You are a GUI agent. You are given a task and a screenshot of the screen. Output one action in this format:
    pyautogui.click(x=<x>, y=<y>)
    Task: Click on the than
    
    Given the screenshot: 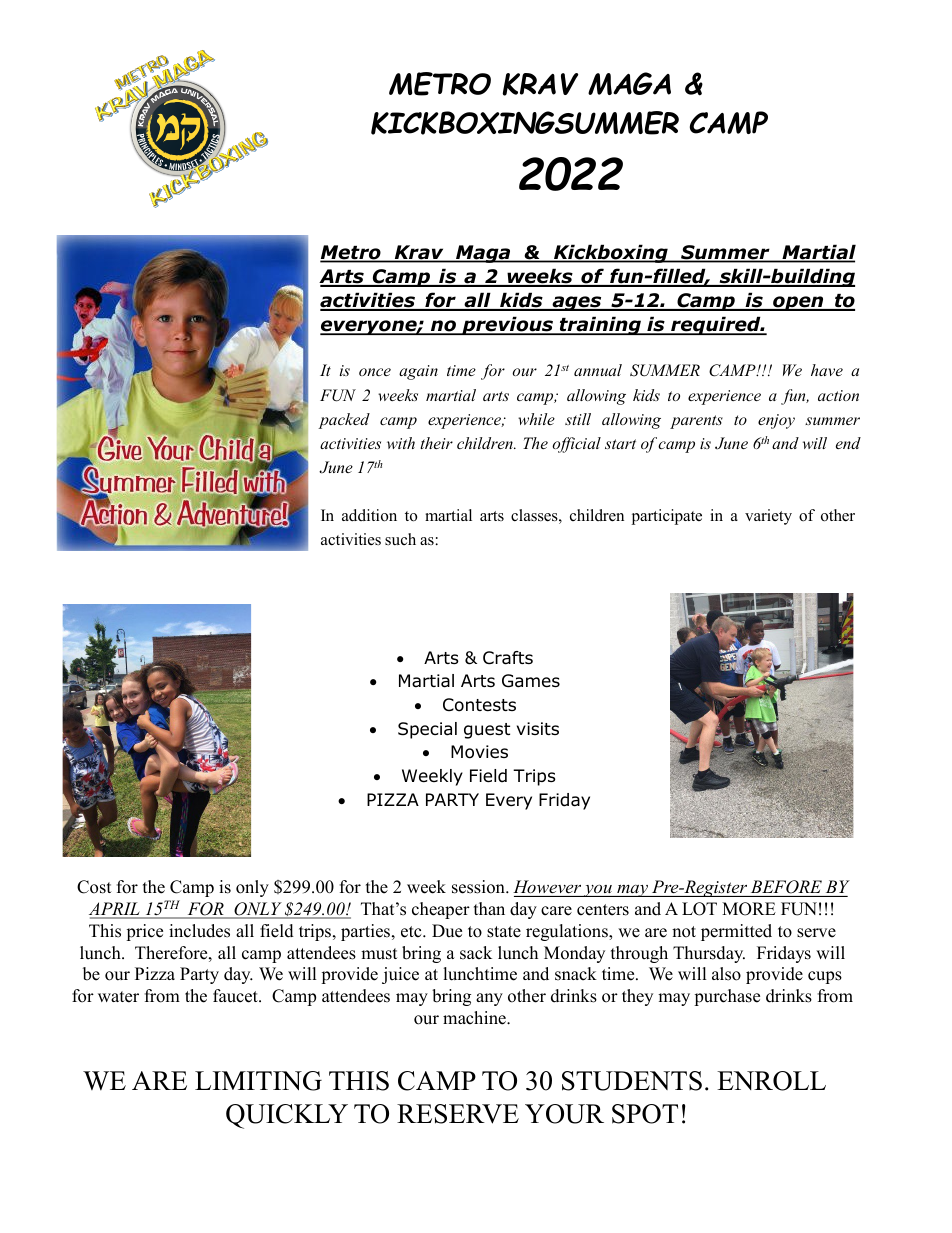 What is the action you would take?
    pyautogui.click(x=489, y=908)
